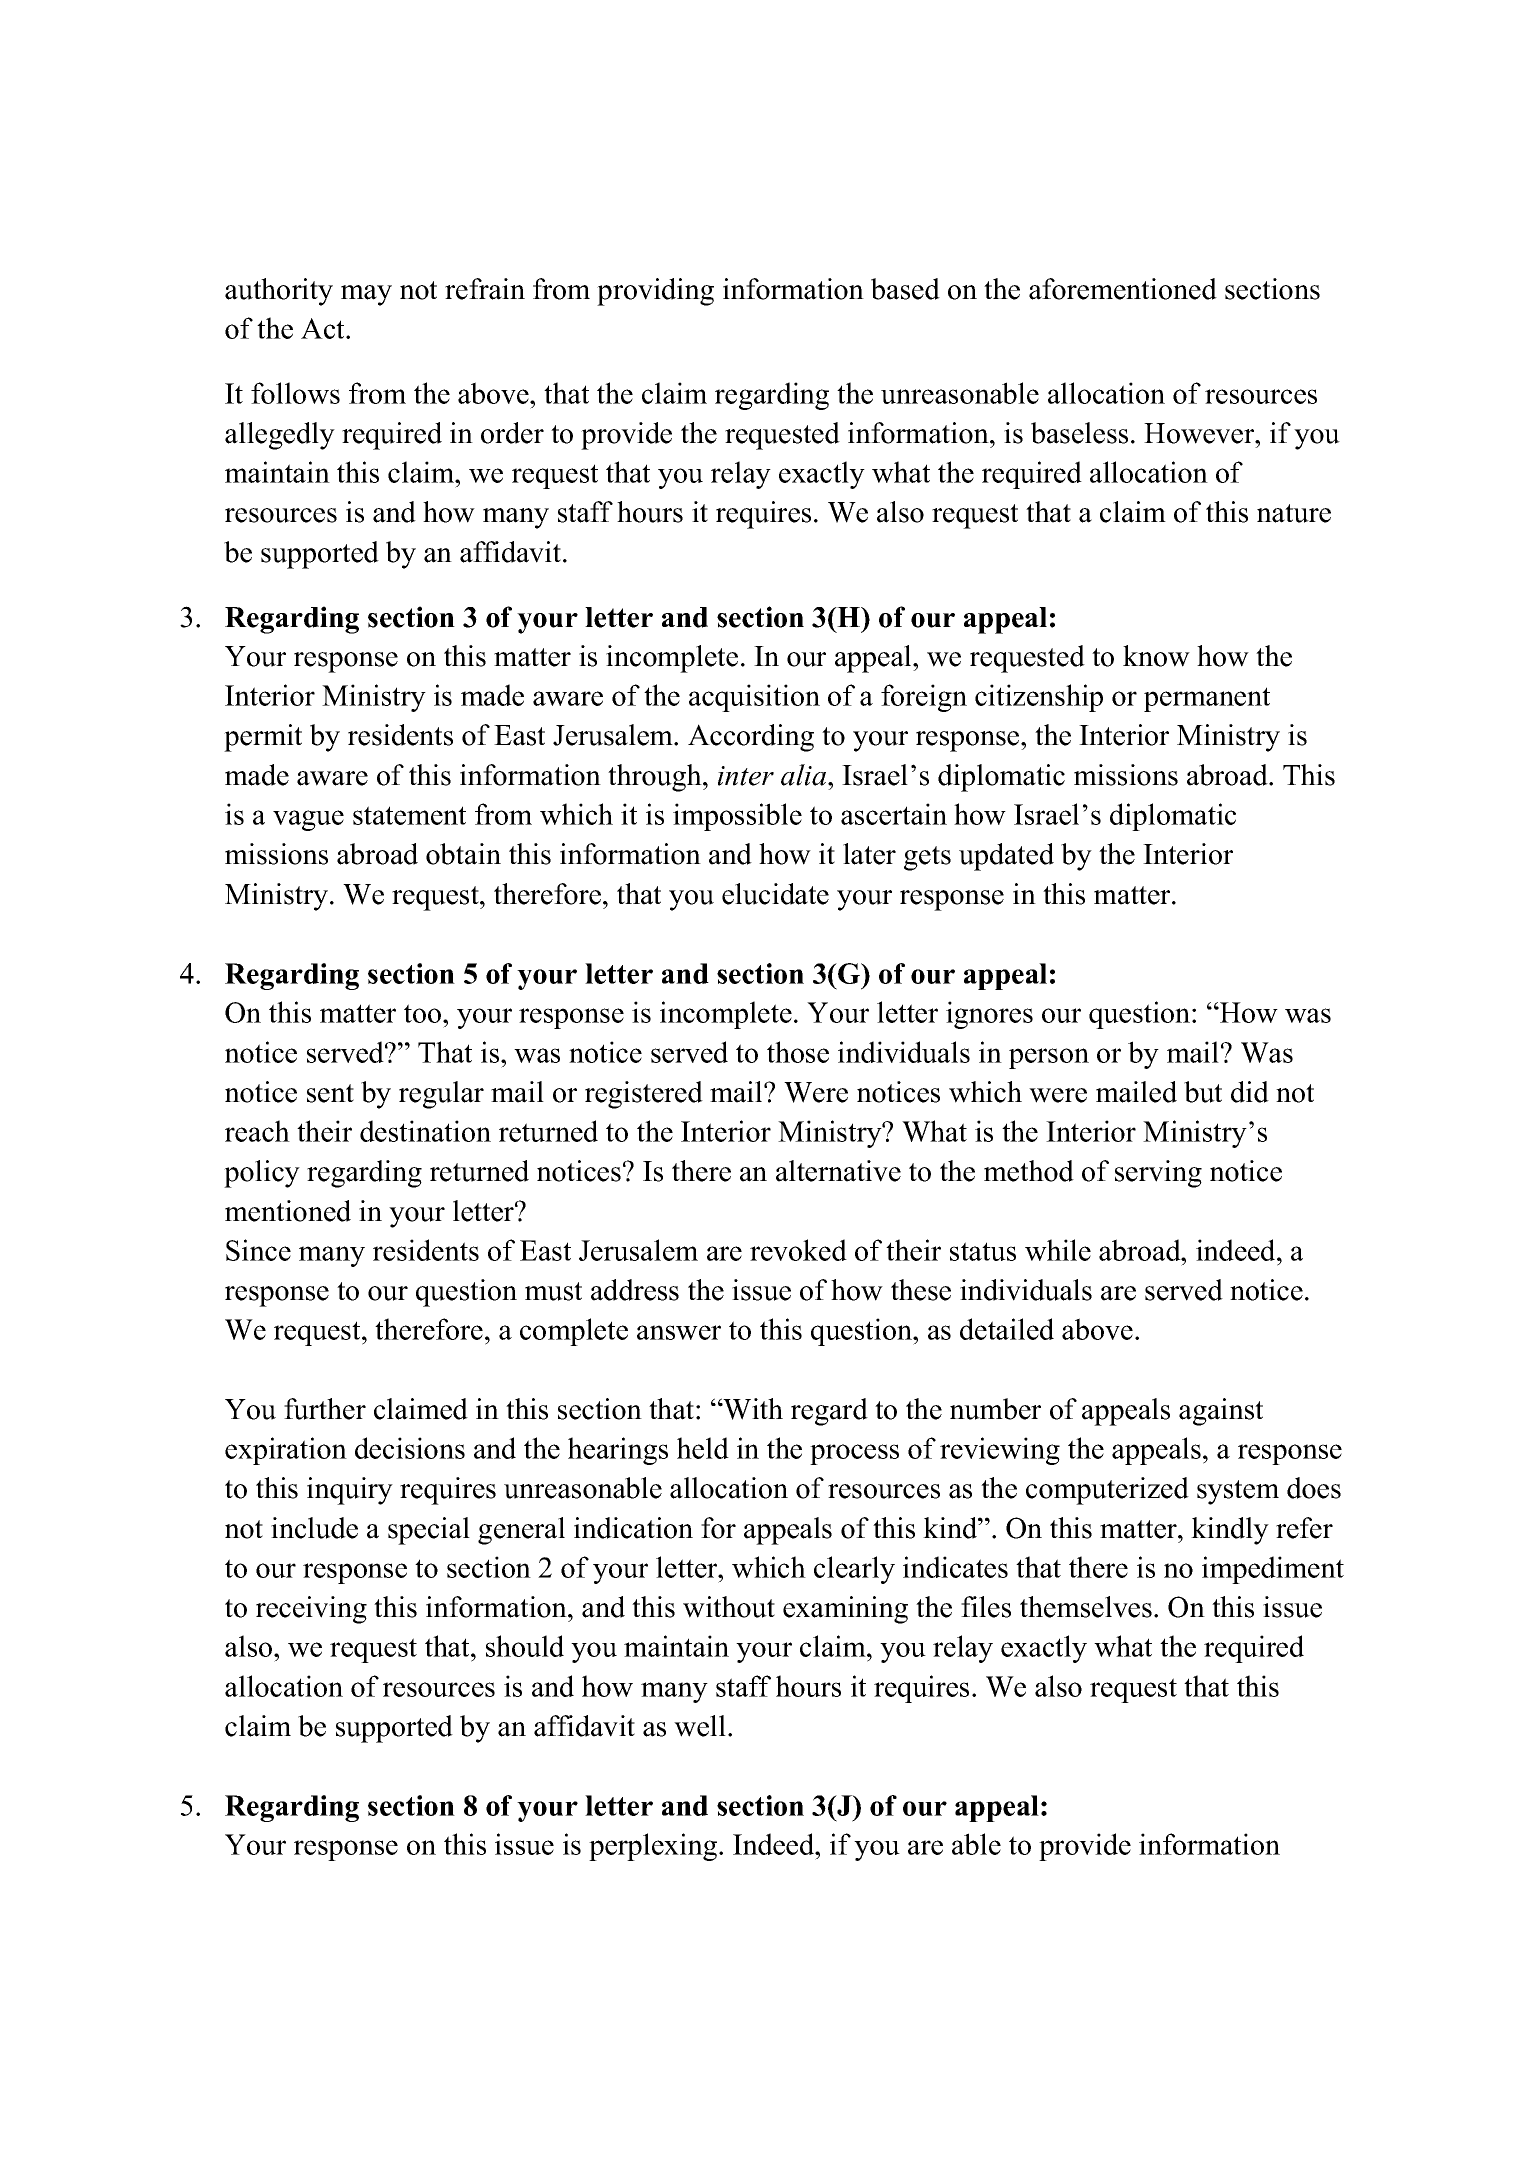  I want to click on permanent, so click(1207, 699).
